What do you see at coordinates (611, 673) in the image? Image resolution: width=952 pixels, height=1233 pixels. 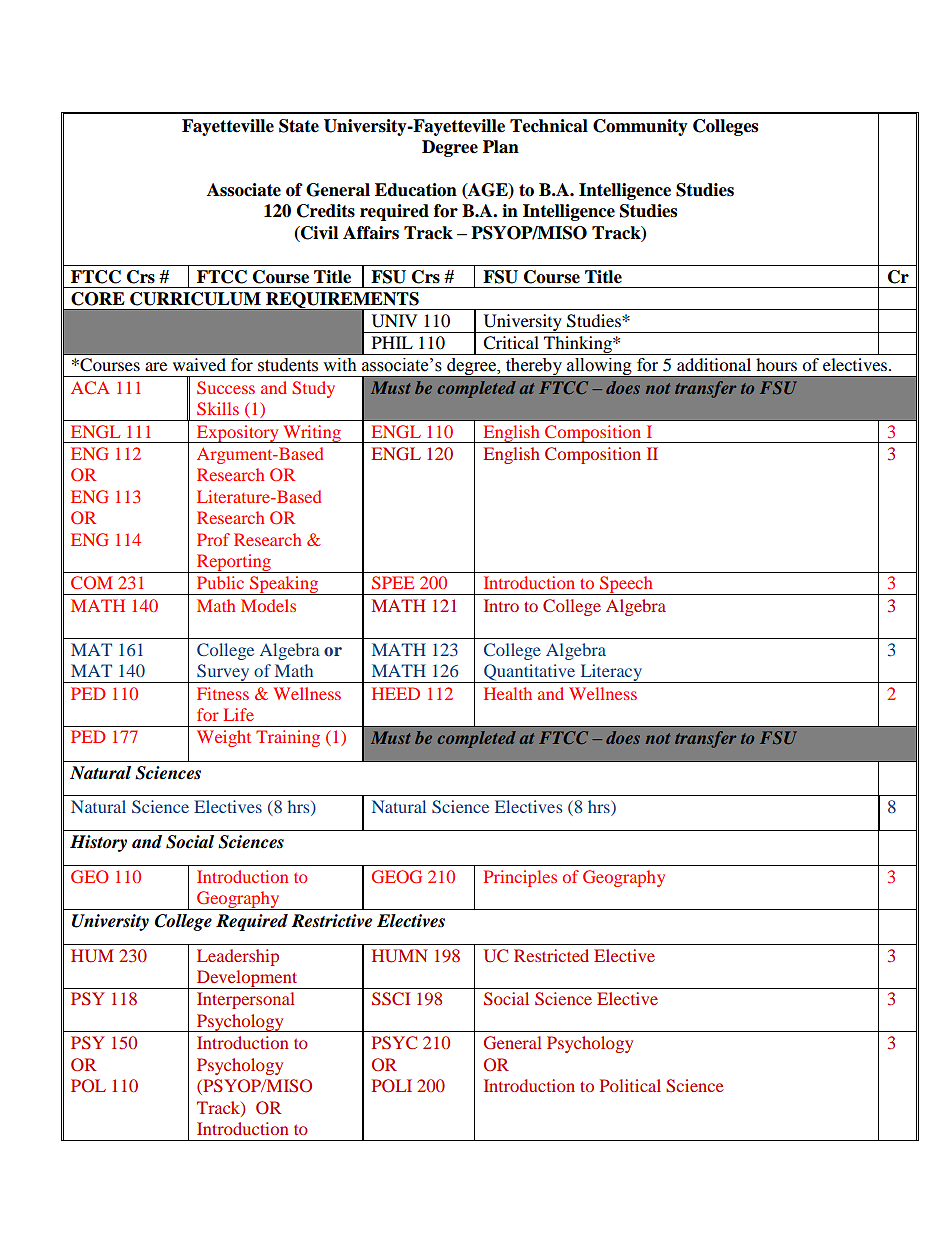 I see `Literacy` at bounding box center [611, 673].
